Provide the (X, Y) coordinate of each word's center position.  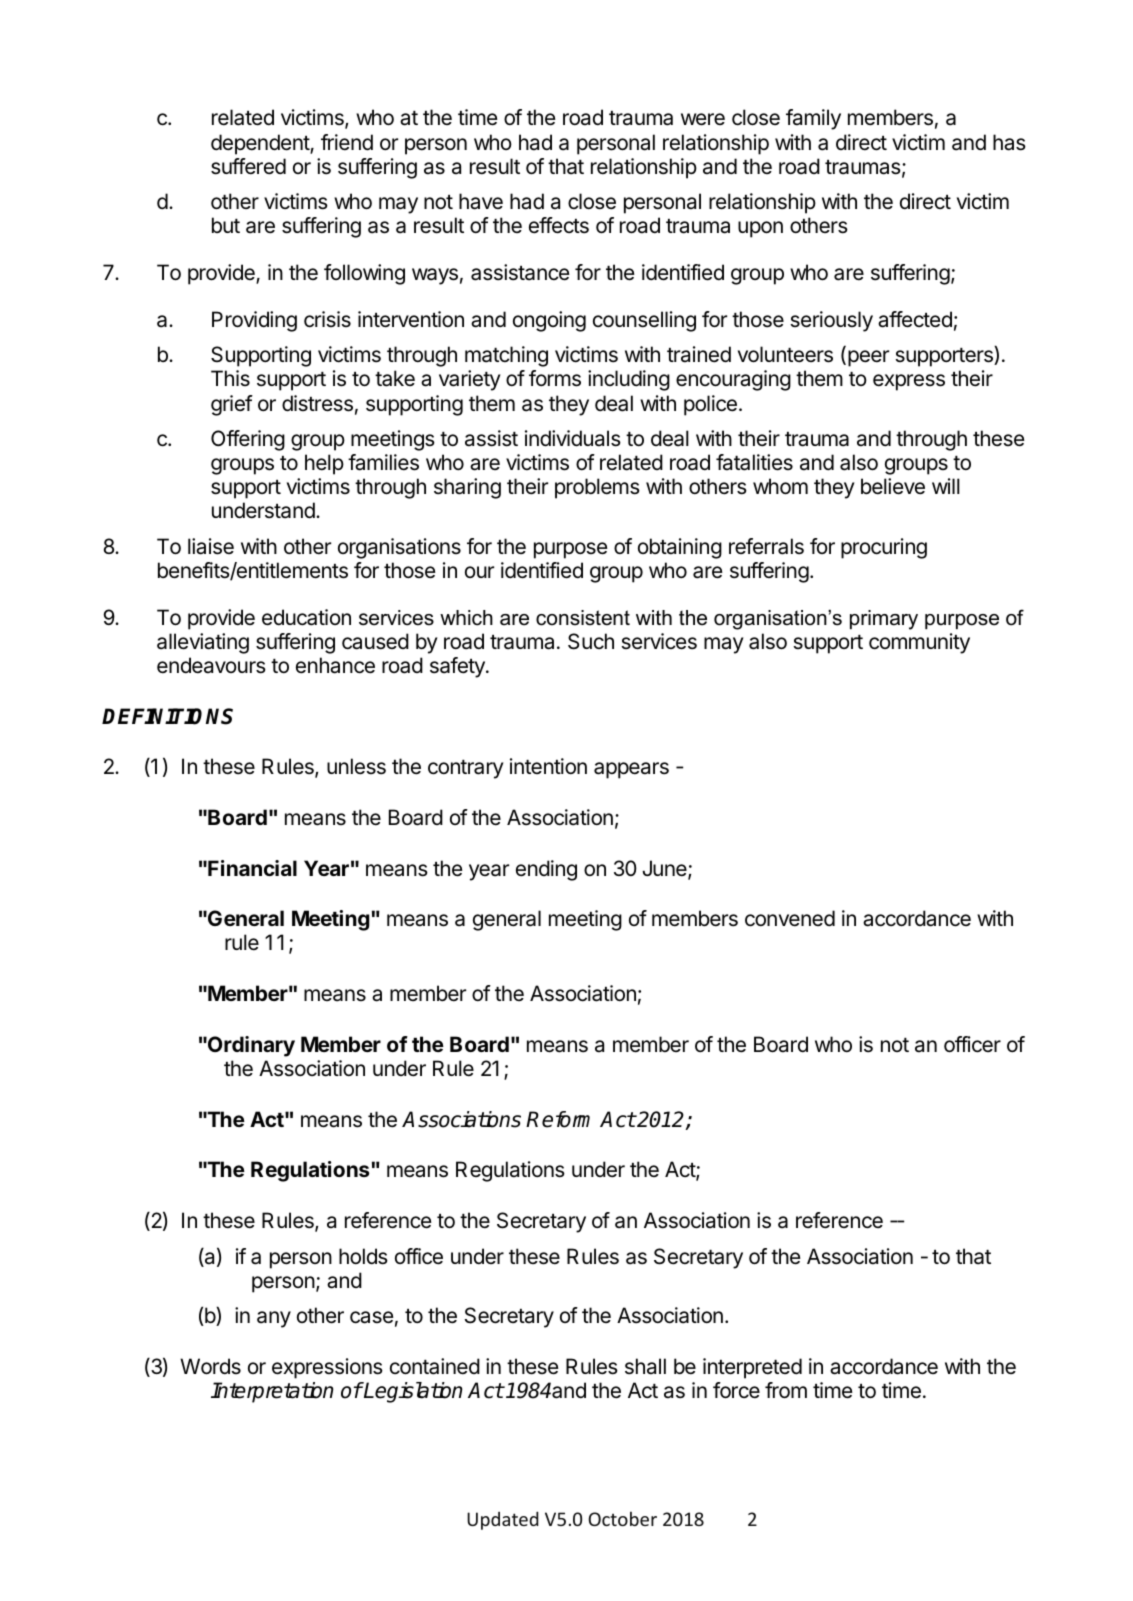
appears (631, 770)
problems (597, 488)
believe (893, 486)
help (324, 464)
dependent (261, 144)
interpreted (752, 1368)
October (622, 1518)
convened (790, 918)
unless (356, 766)
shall (645, 1366)
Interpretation (272, 1392)
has (1009, 142)
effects (559, 225)
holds (363, 1256)
